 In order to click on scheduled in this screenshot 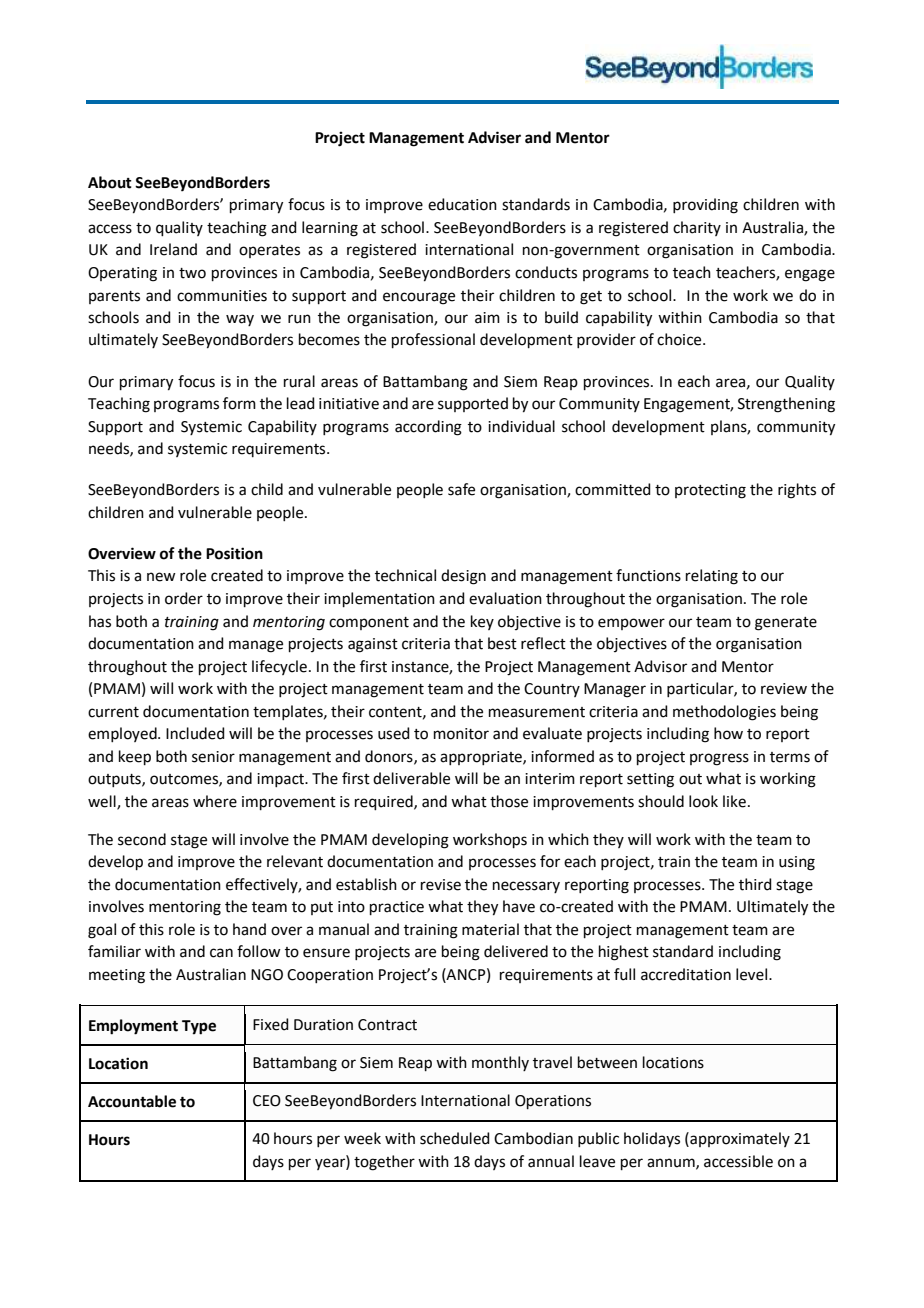, I will do `click(455, 1138)`.
